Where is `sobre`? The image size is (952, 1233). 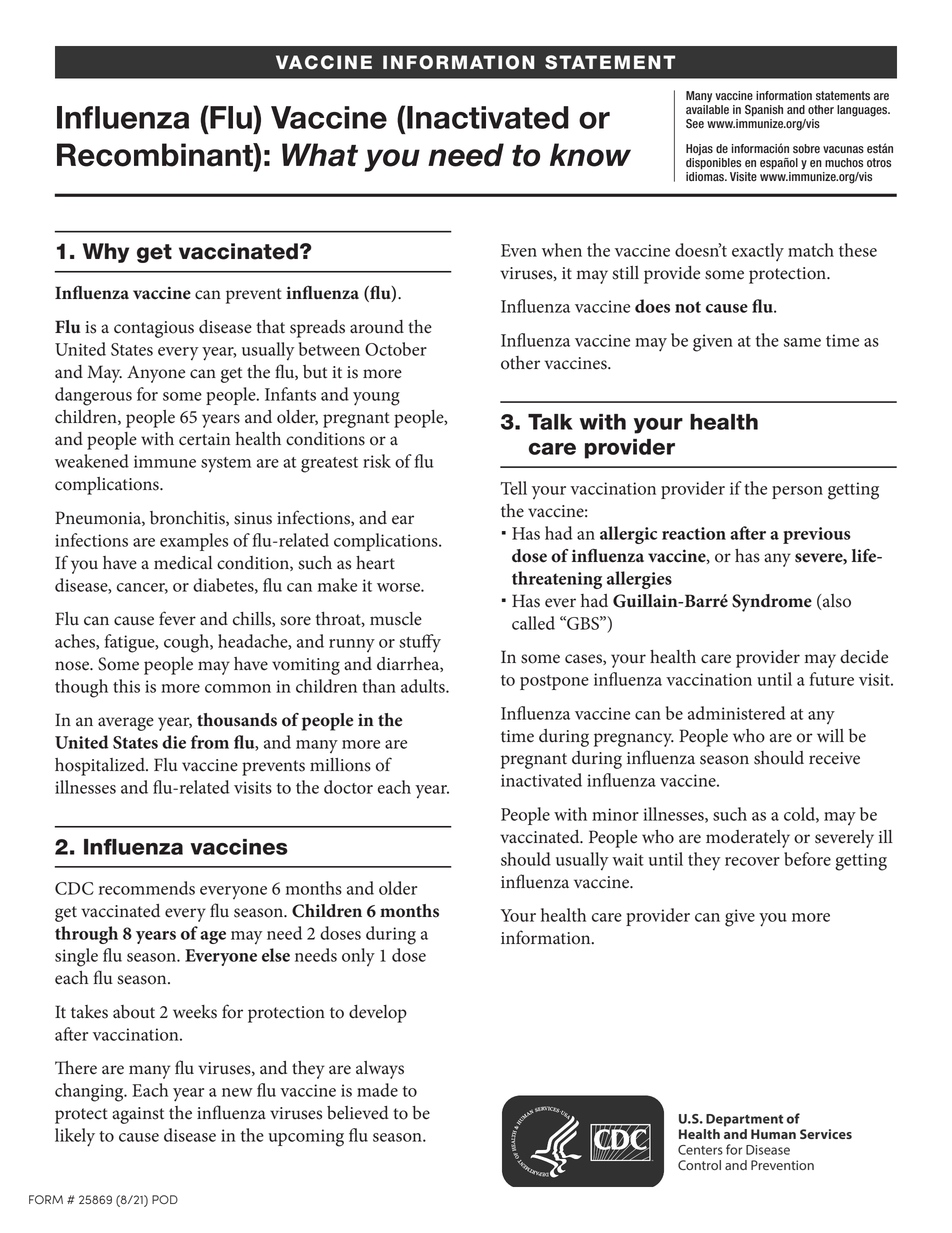
sobre is located at coordinates (806, 149).
